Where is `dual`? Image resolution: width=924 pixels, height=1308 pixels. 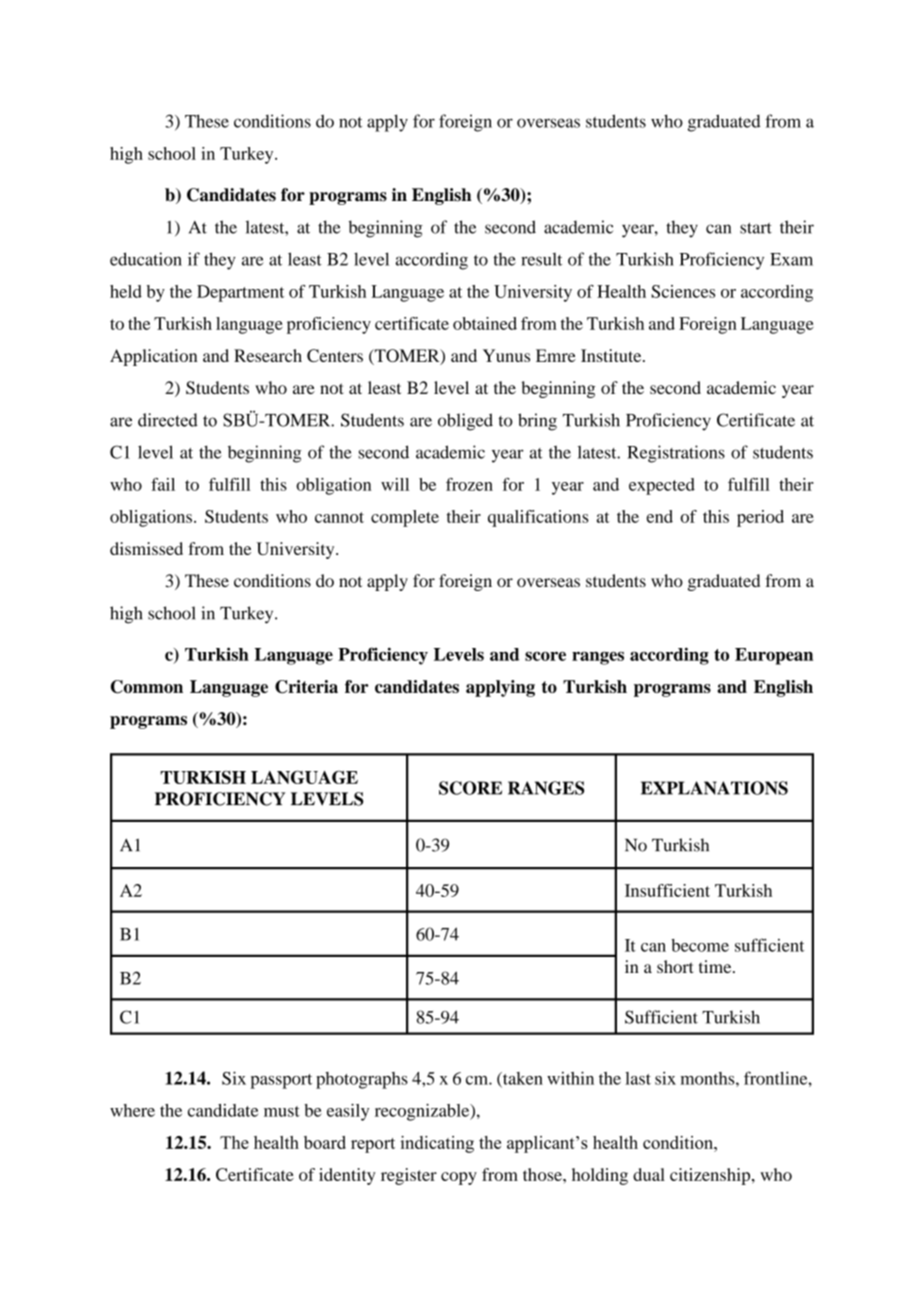
dual is located at coordinates (649, 1174).
